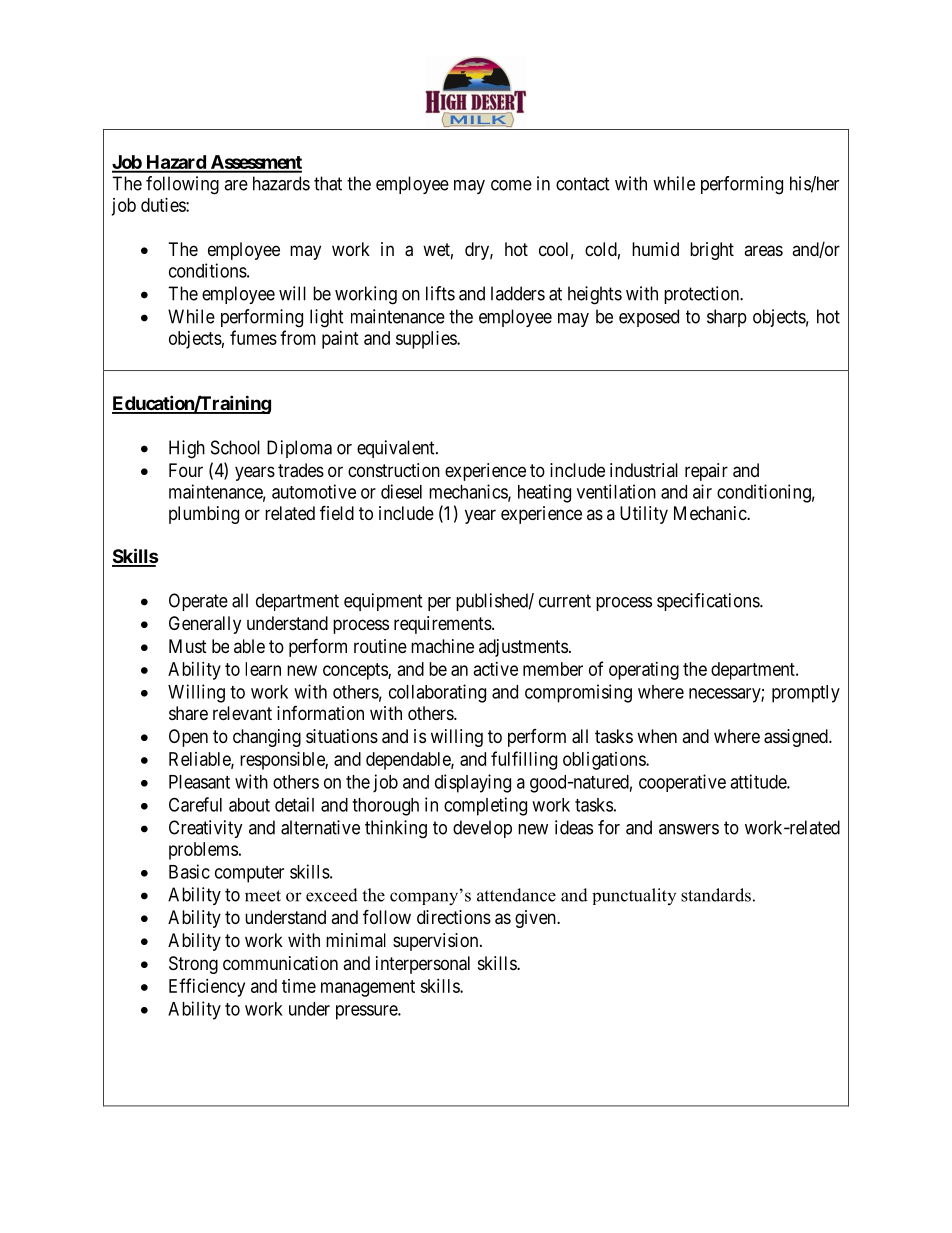 The width and height of the screenshot is (952, 1233). What do you see at coordinates (423, 965) in the screenshot?
I see `interpersonal` at bounding box center [423, 965].
